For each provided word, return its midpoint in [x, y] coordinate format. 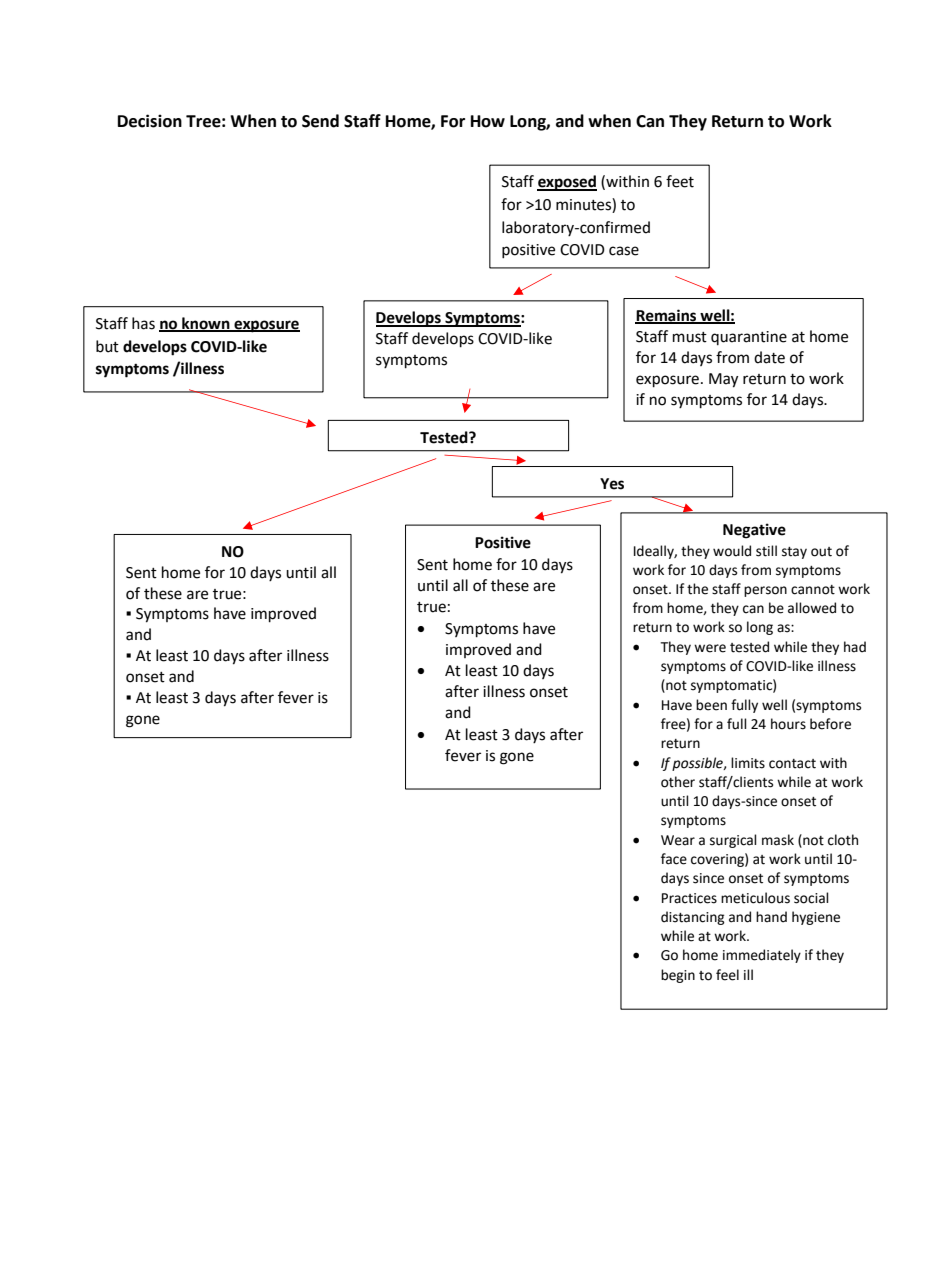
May [723, 380]
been [711, 705]
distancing [693, 918]
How [488, 121]
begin [678, 976]
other [678, 782]
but [107, 346]
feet [680, 181]
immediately [762, 956]
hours [788, 724]
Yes [612, 484]
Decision [150, 121]
